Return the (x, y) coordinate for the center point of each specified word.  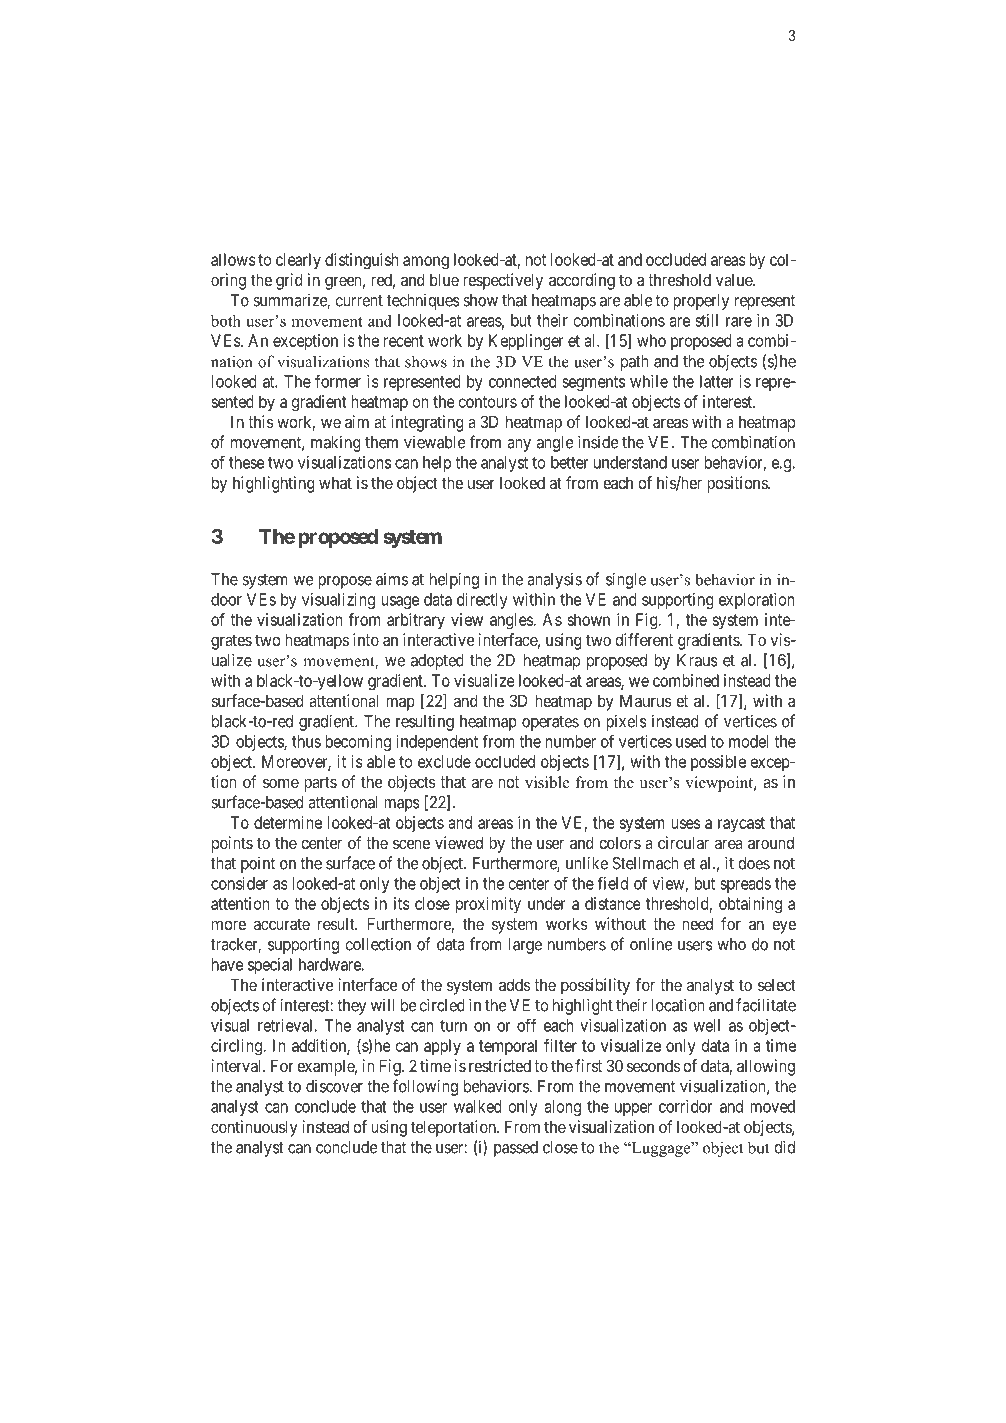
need (697, 923)
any (519, 445)
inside (598, 442)
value (735, 280)
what (335, 482)
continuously (254, 1128)
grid (289, 281)
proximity (488, 905)
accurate (282, 924)
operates (550, 723)
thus (306, 741)
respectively (503, 281)
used (691, 741)
